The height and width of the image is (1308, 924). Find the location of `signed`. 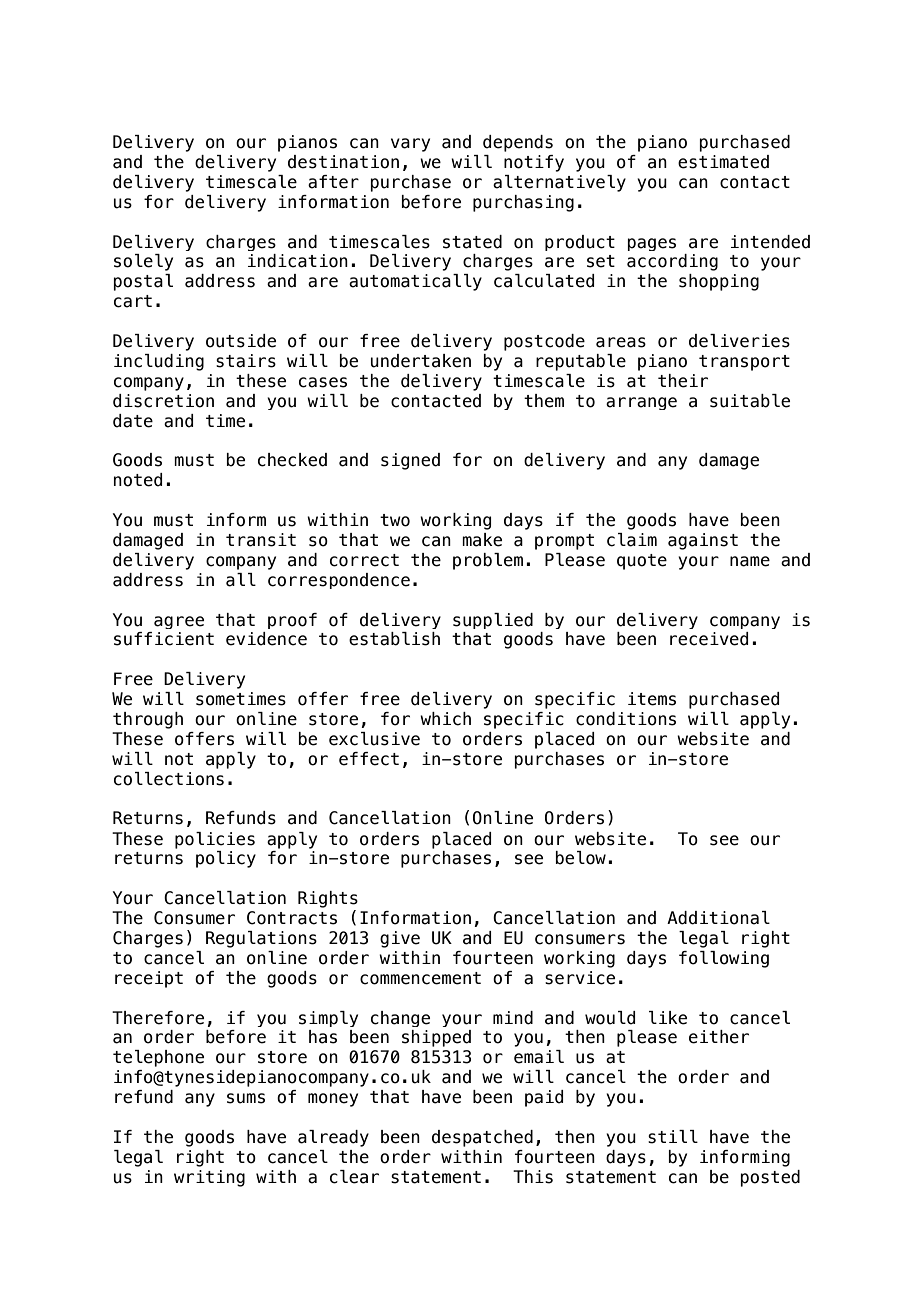

signed is located at coordinates (410, 461).
